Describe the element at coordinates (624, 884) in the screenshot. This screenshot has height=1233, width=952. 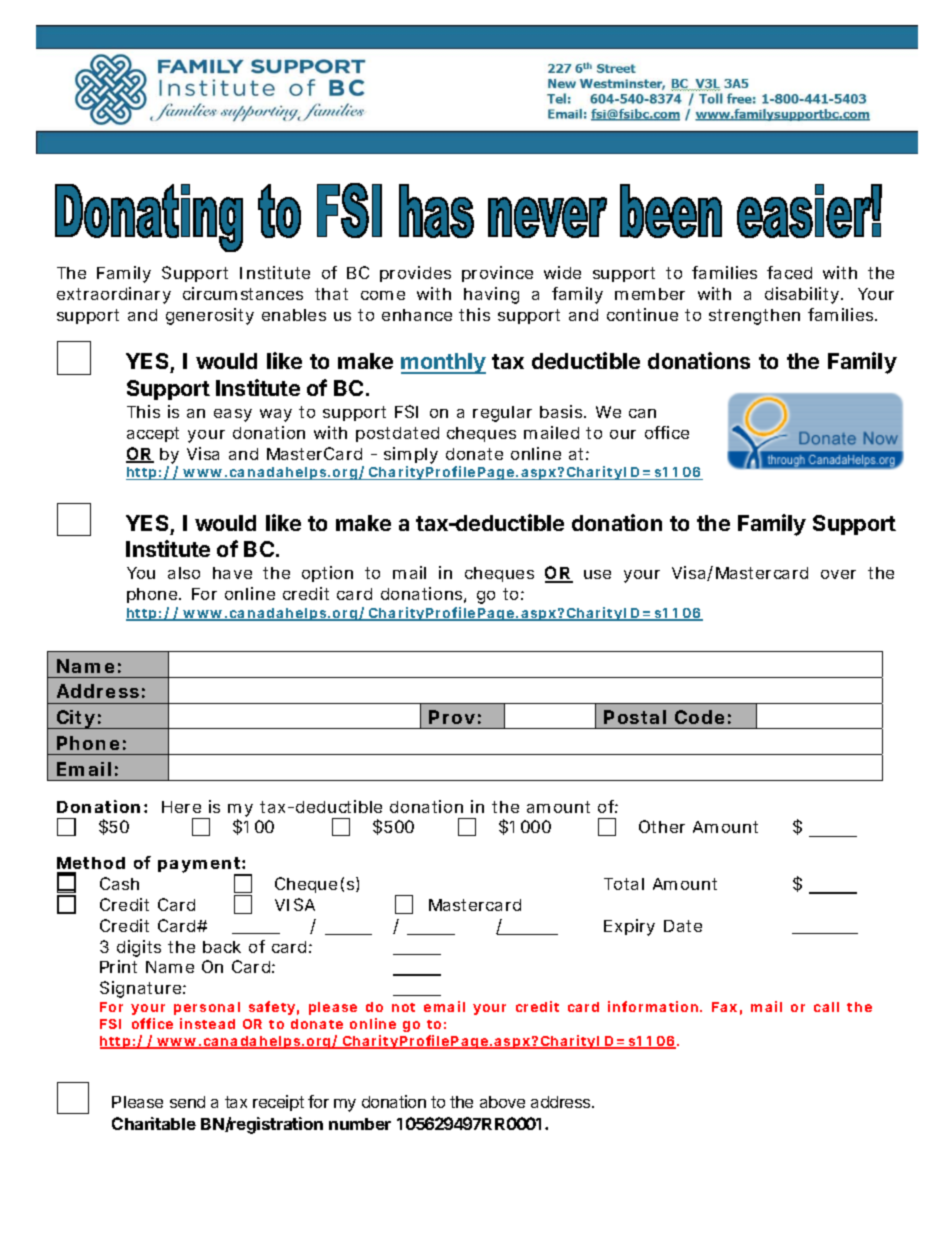
I see `Total` at that location.
